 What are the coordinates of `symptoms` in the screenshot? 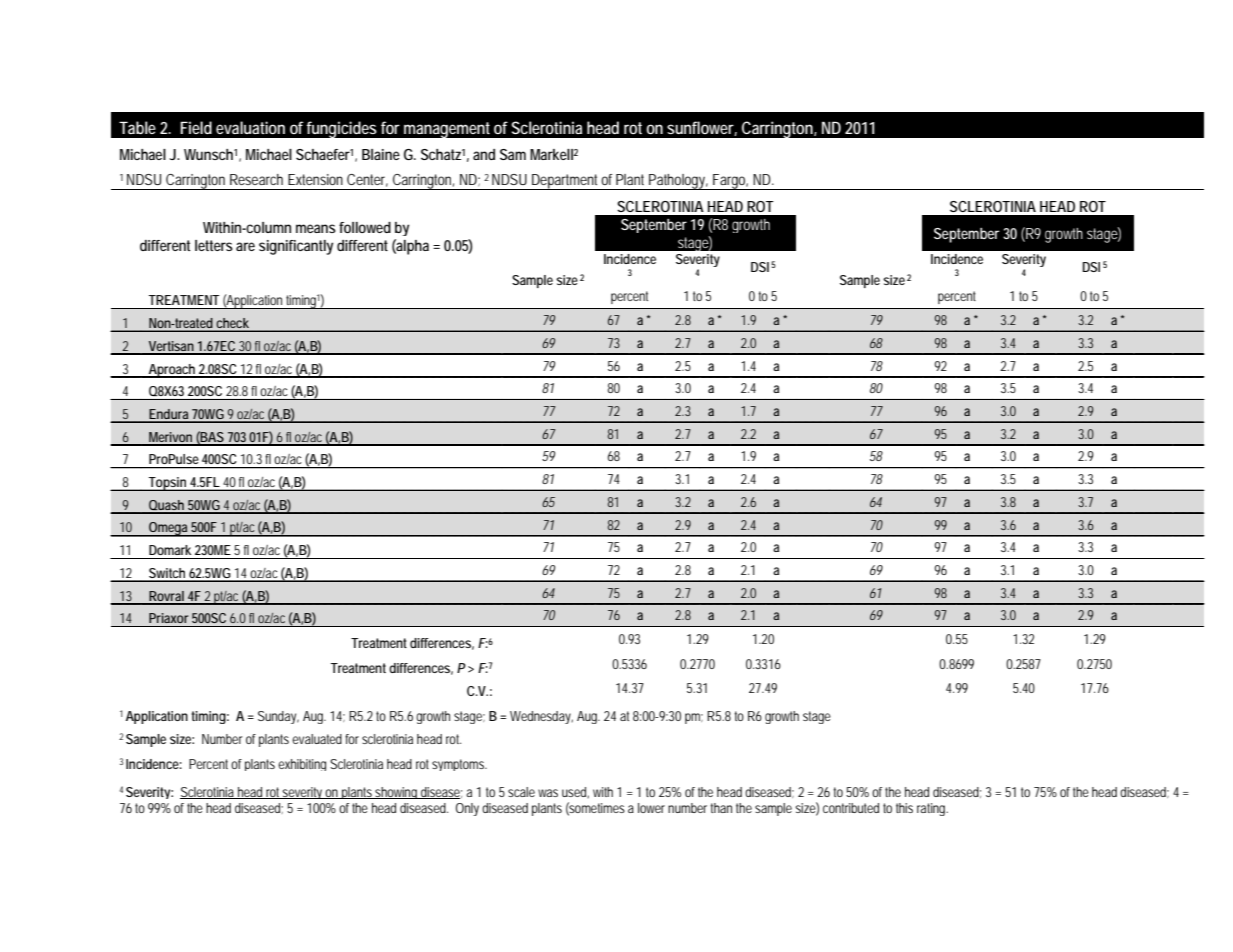 It's located at (459, 765).
